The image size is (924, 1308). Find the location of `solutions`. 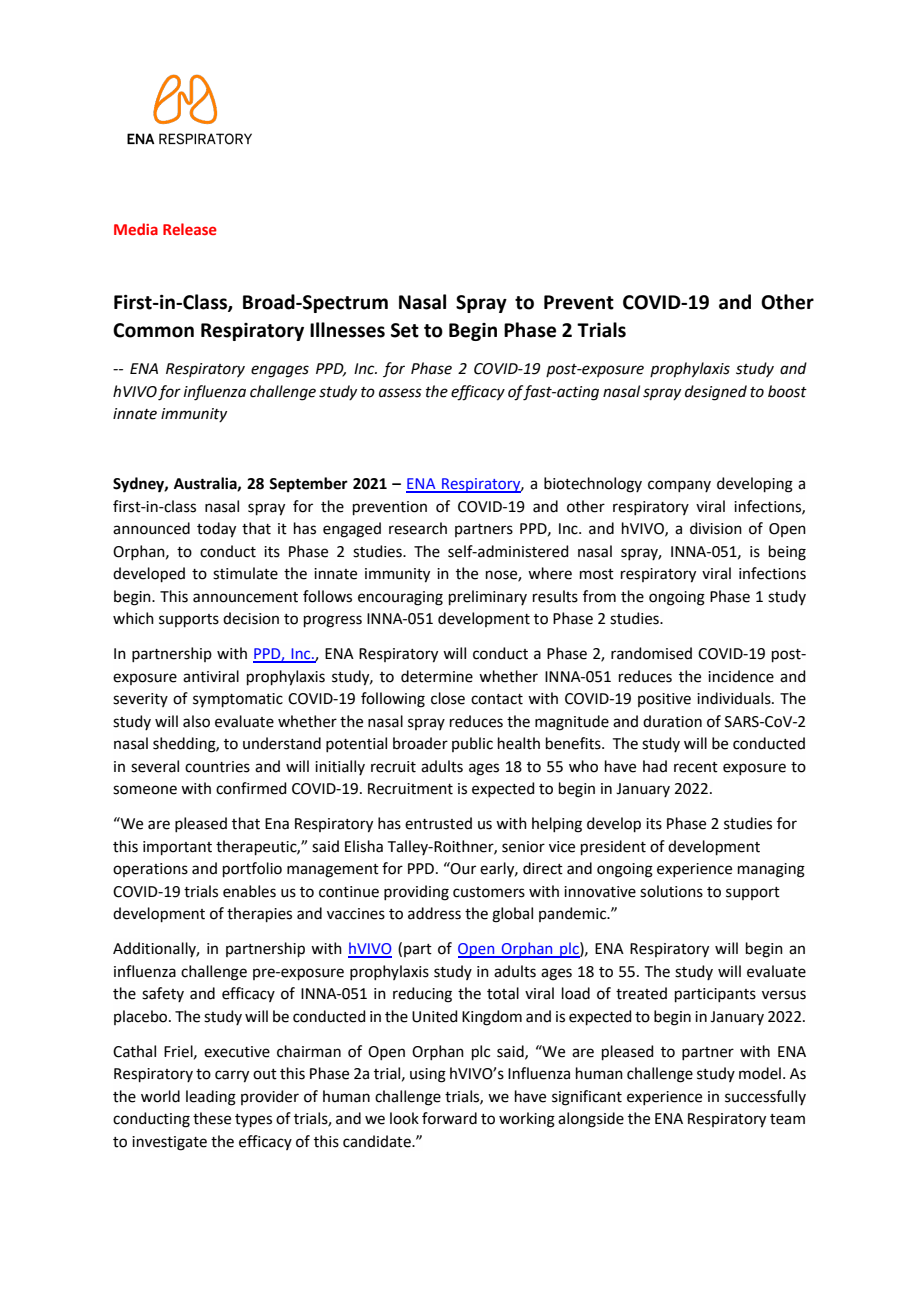

solutions is located at coordinates (671, 891).
